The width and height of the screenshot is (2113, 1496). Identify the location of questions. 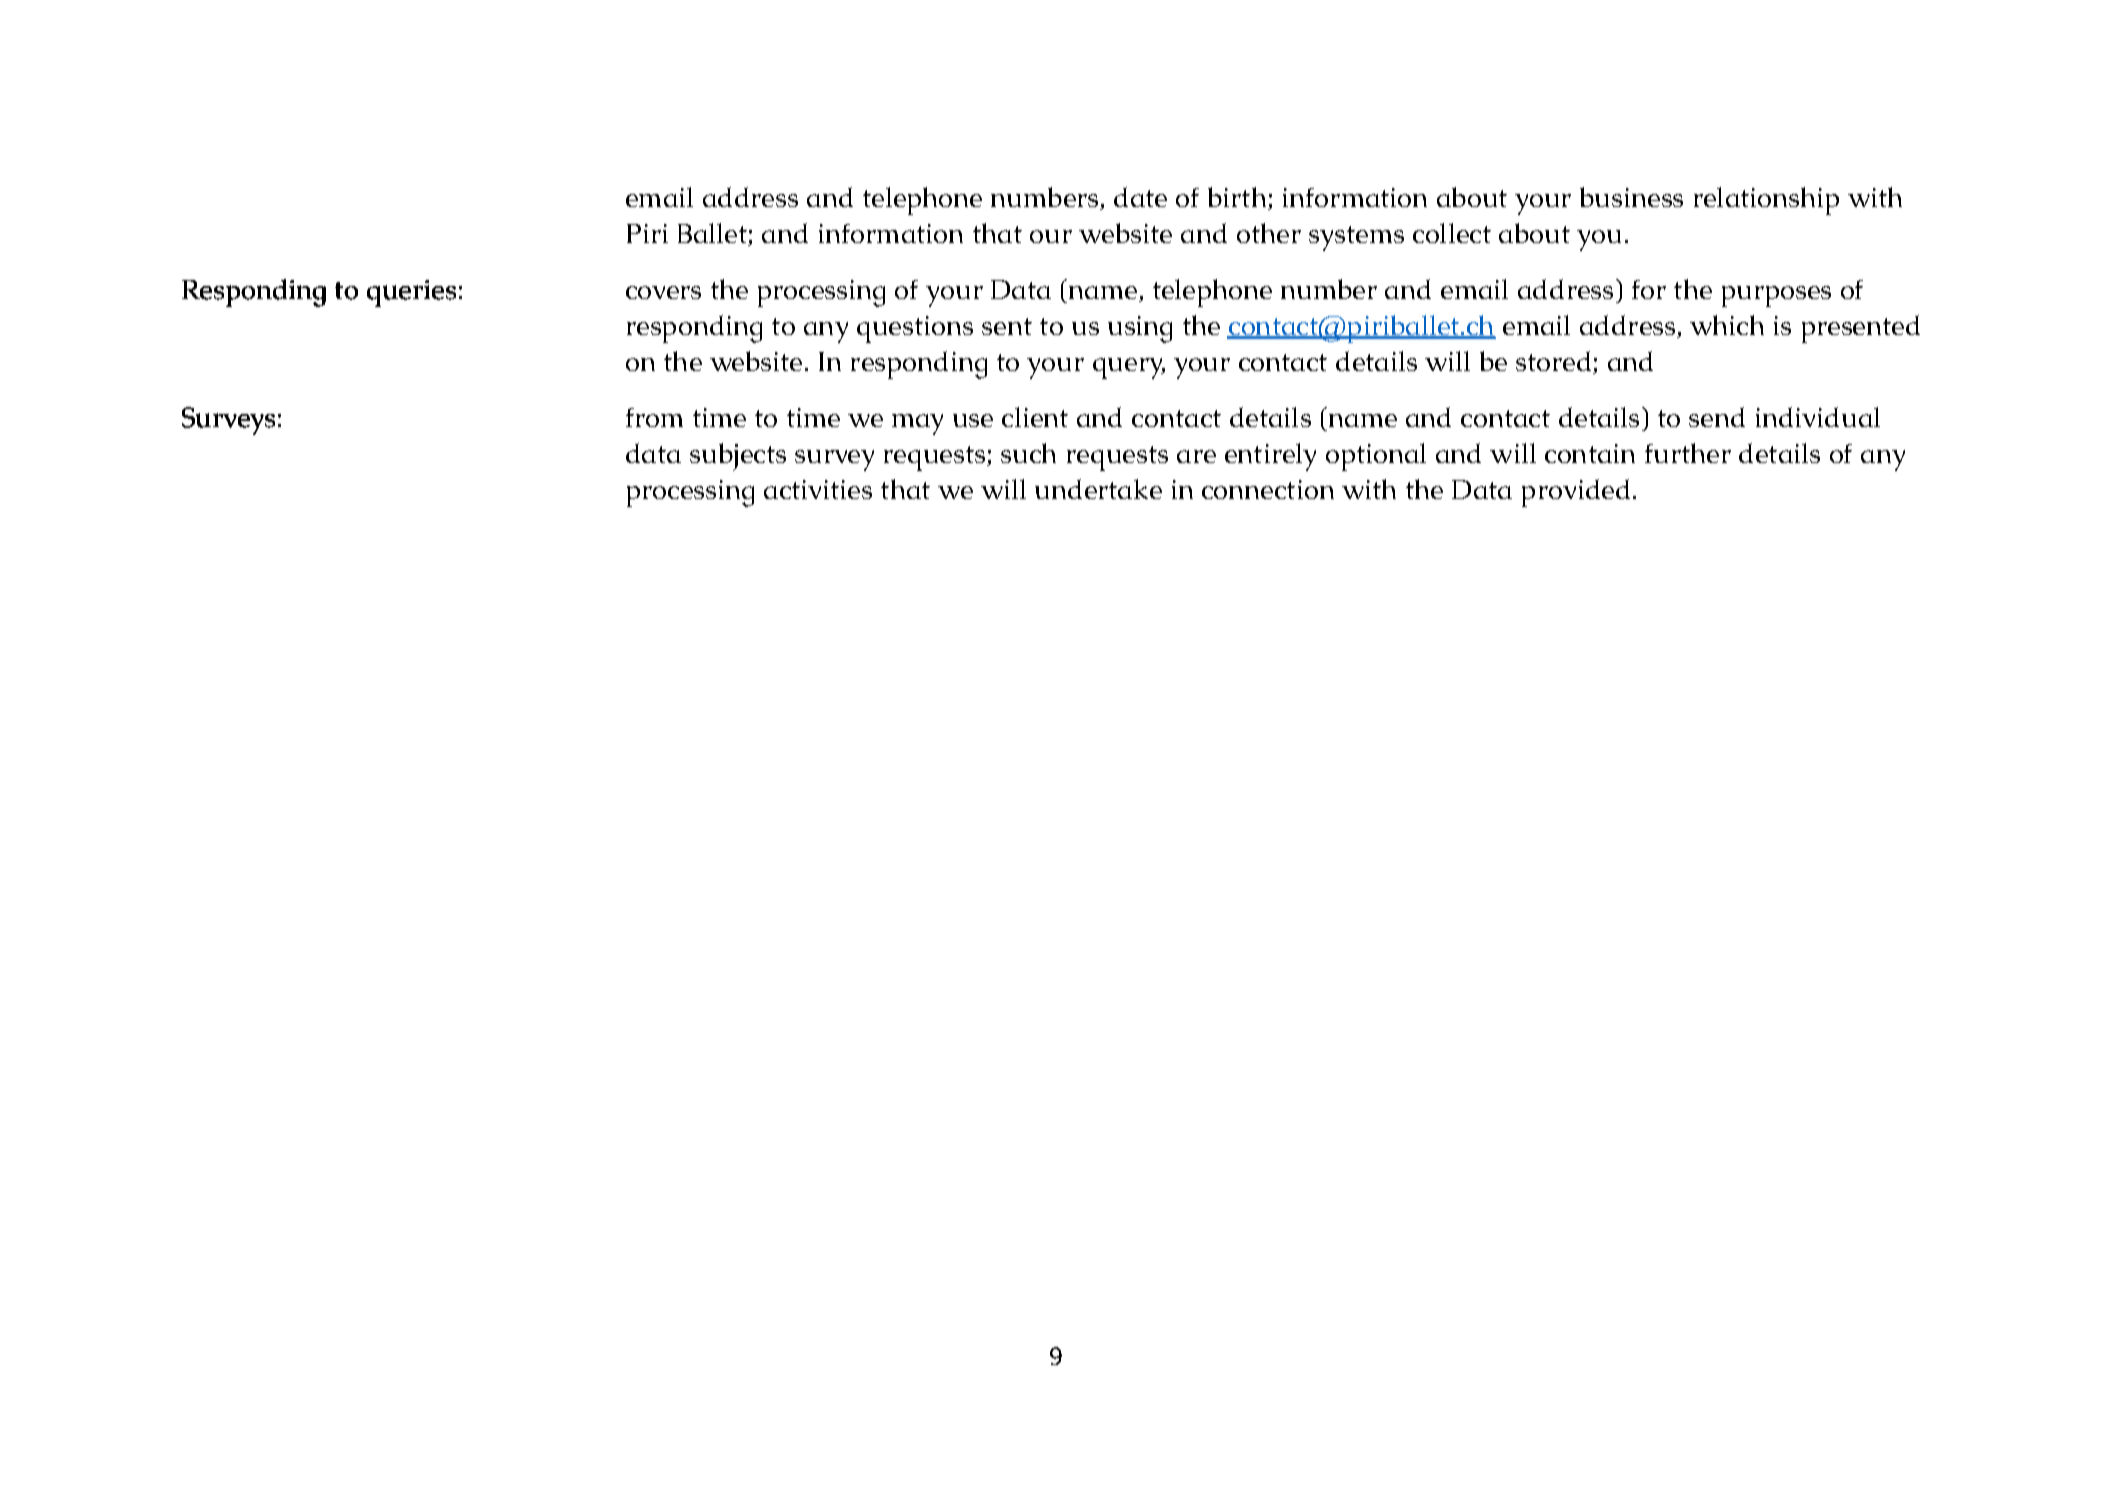
(915, 329).
